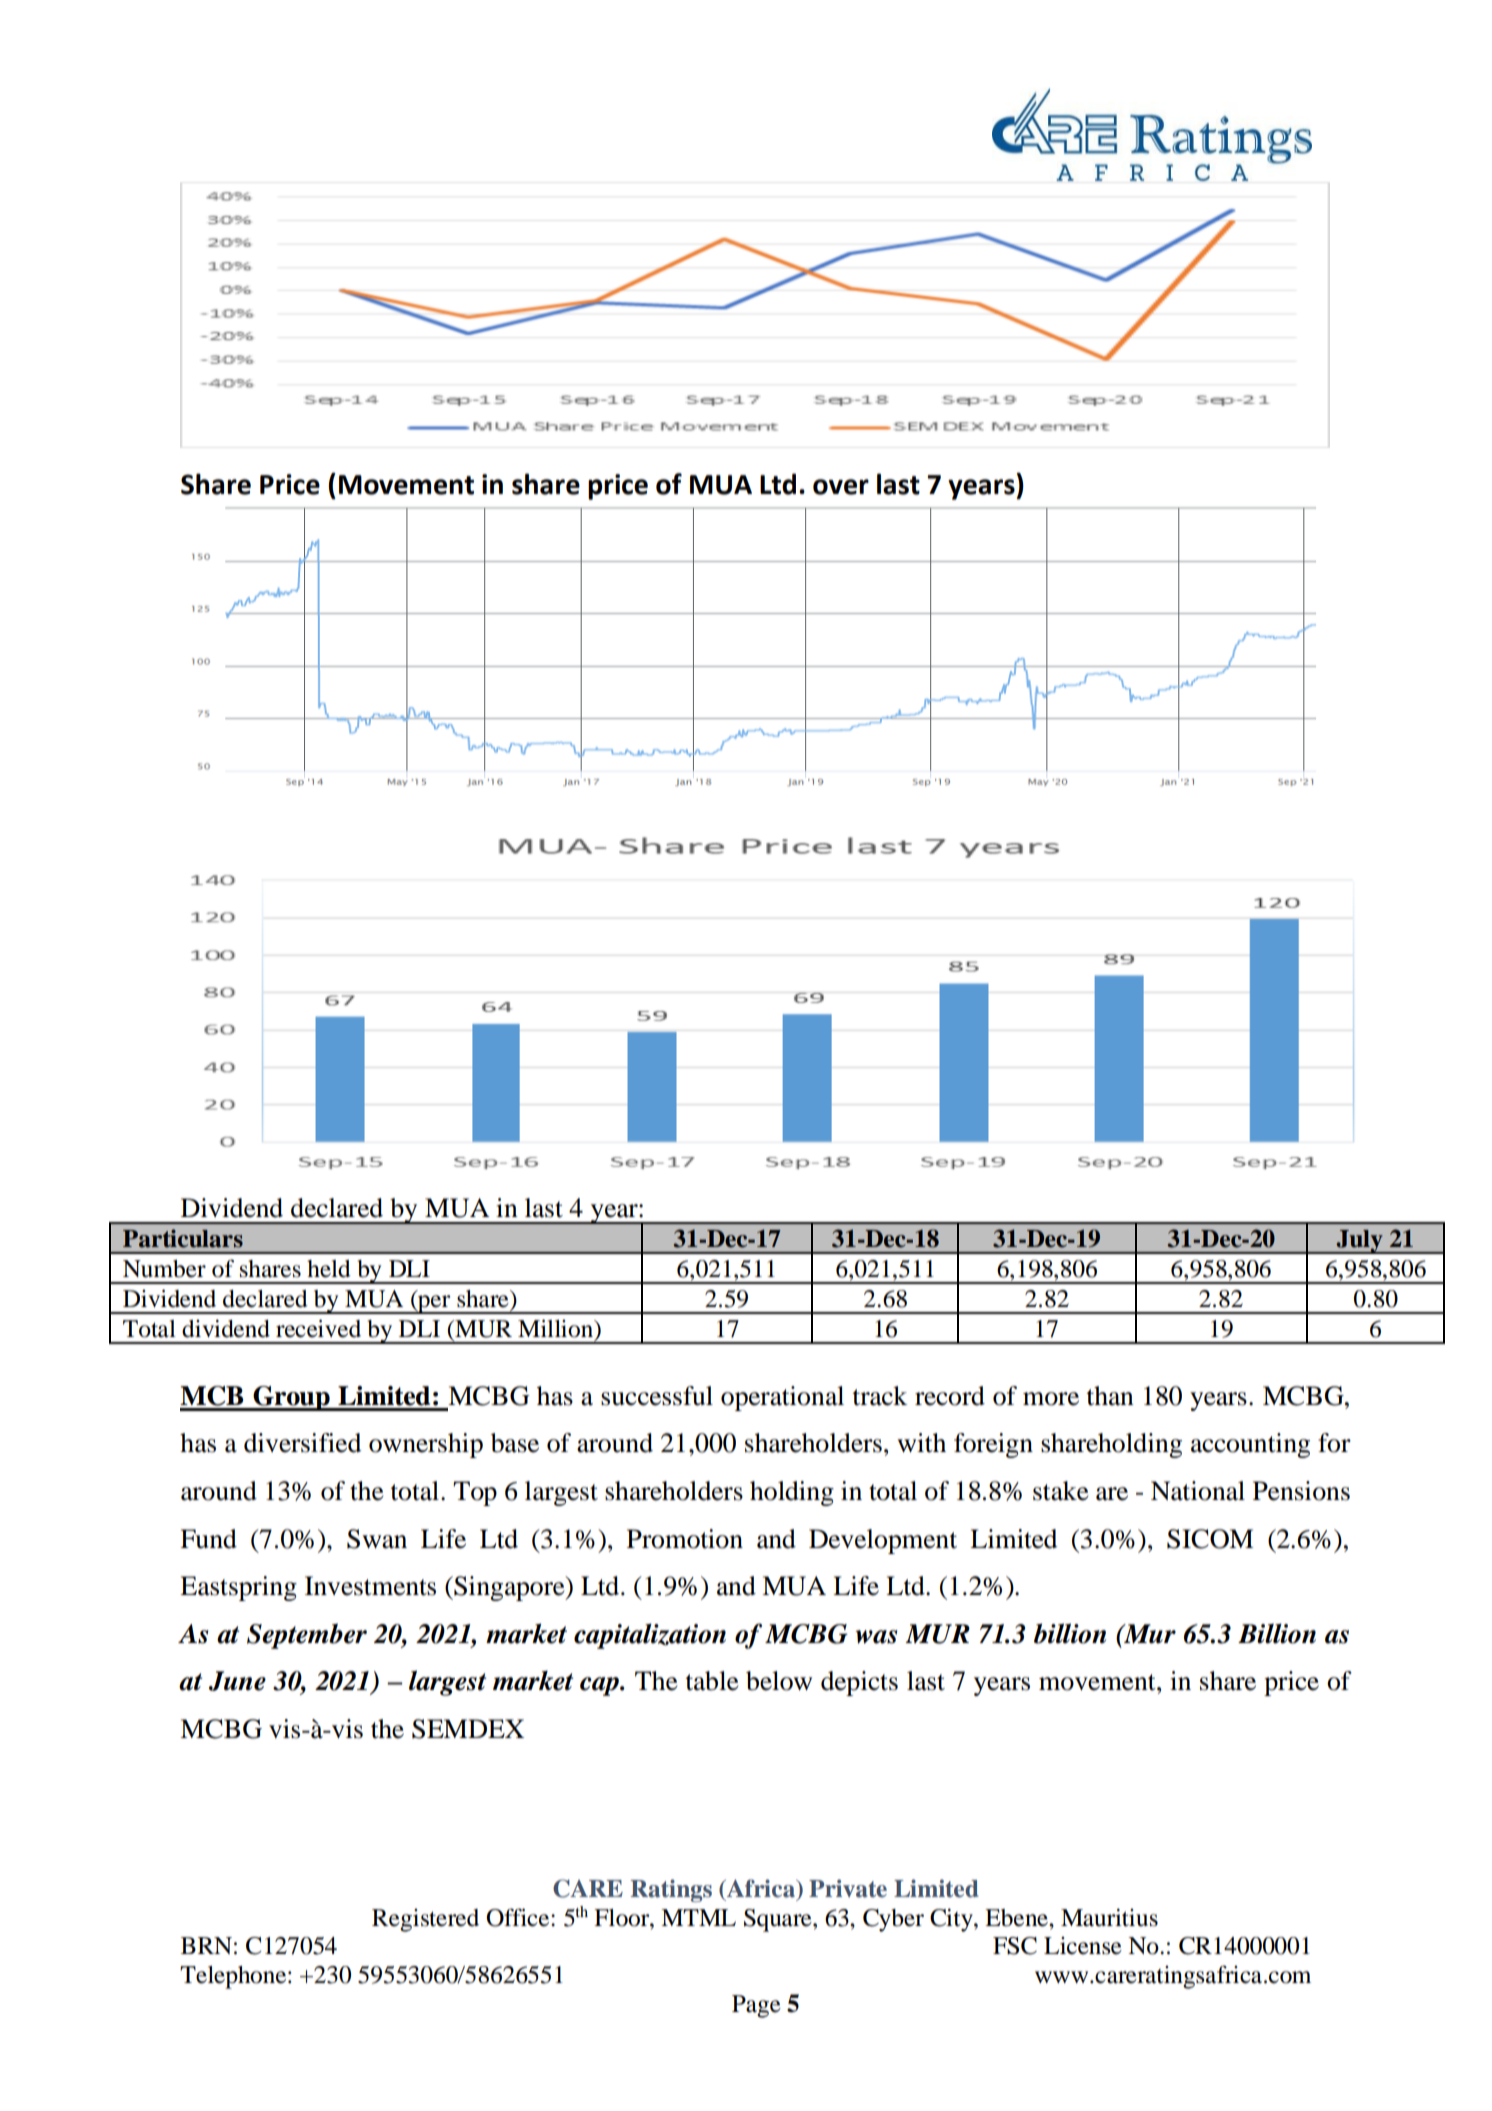 The width and height of the image is (1492, 2111). What do you see at coordinates (1110, 1396) in the image?
I see `than` at bounding box center [1110, 1396].
